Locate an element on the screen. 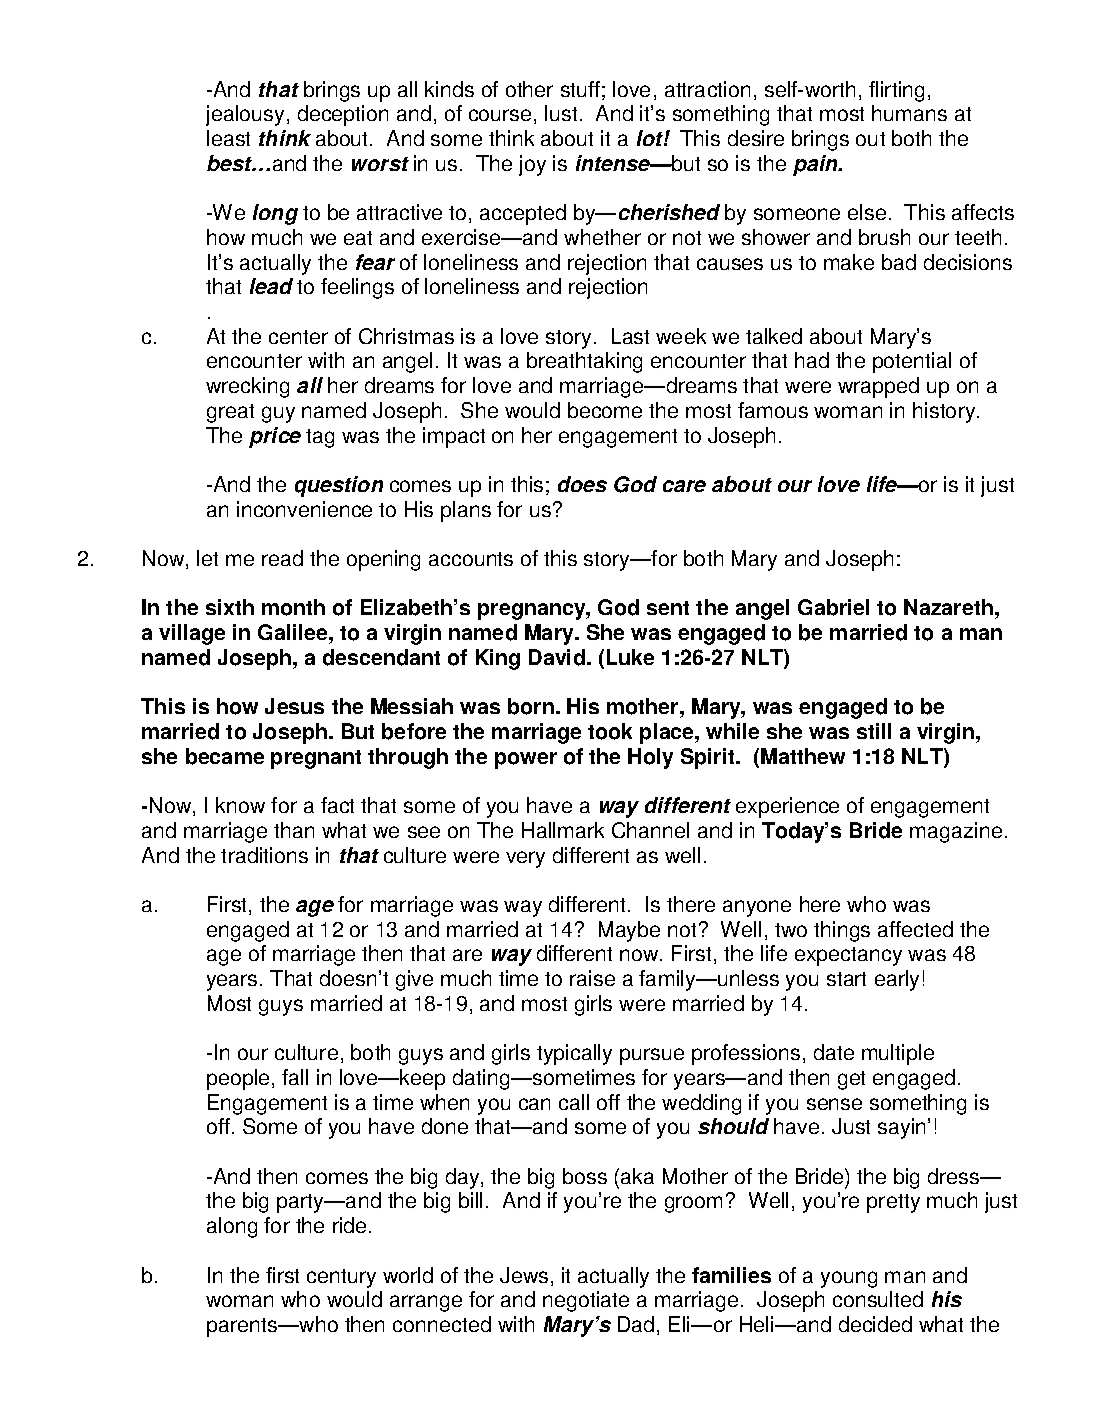 The height and width of the screenshot is (1418, 1096). Maybe is located at coordinates (629, 931).
